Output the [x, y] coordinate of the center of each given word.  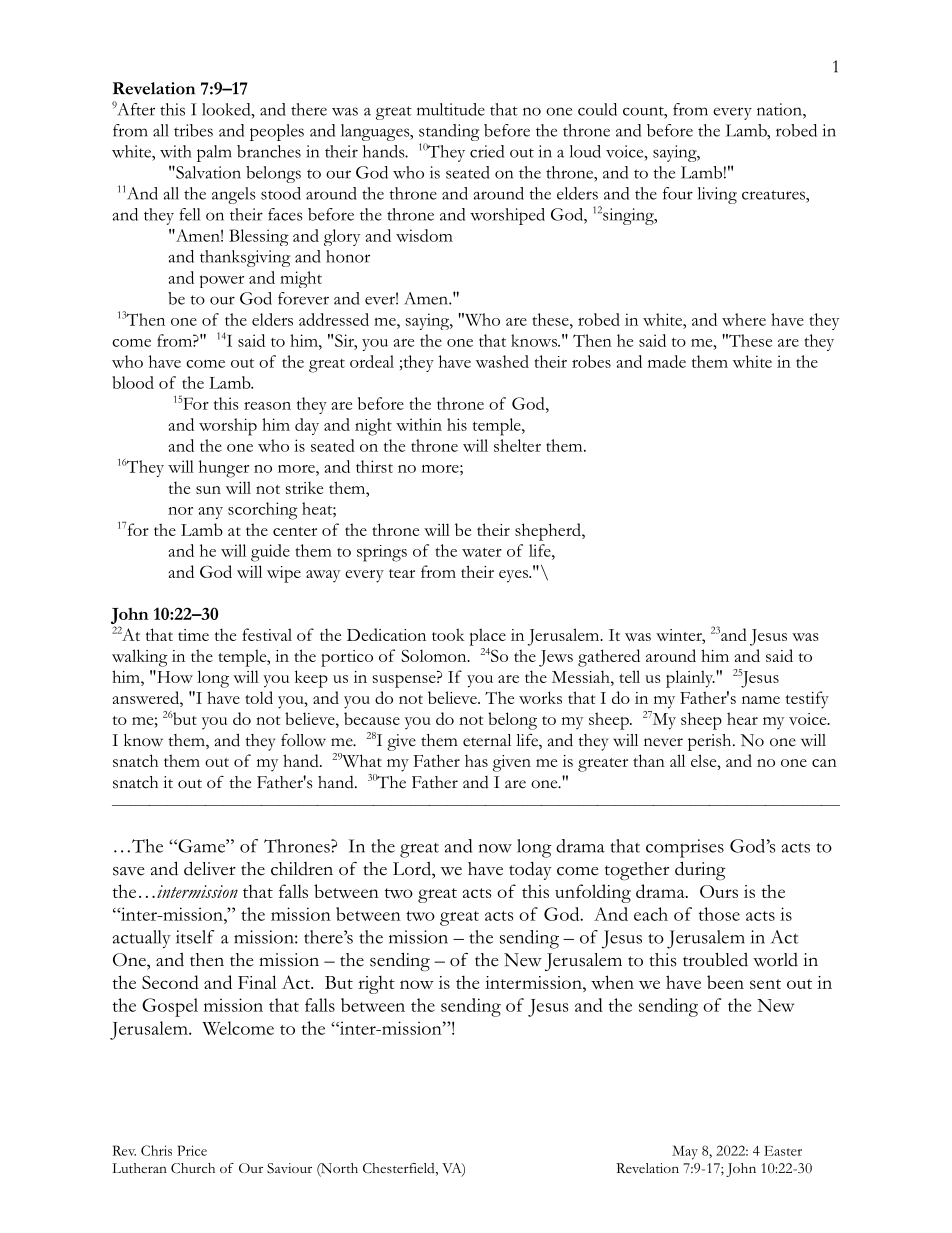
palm [214, 153]
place [487, 637]
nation [780, 109]
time [193, 635]
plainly [690, 679]
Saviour [289, 1168]
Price [192, 1150]
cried [487, 151]
